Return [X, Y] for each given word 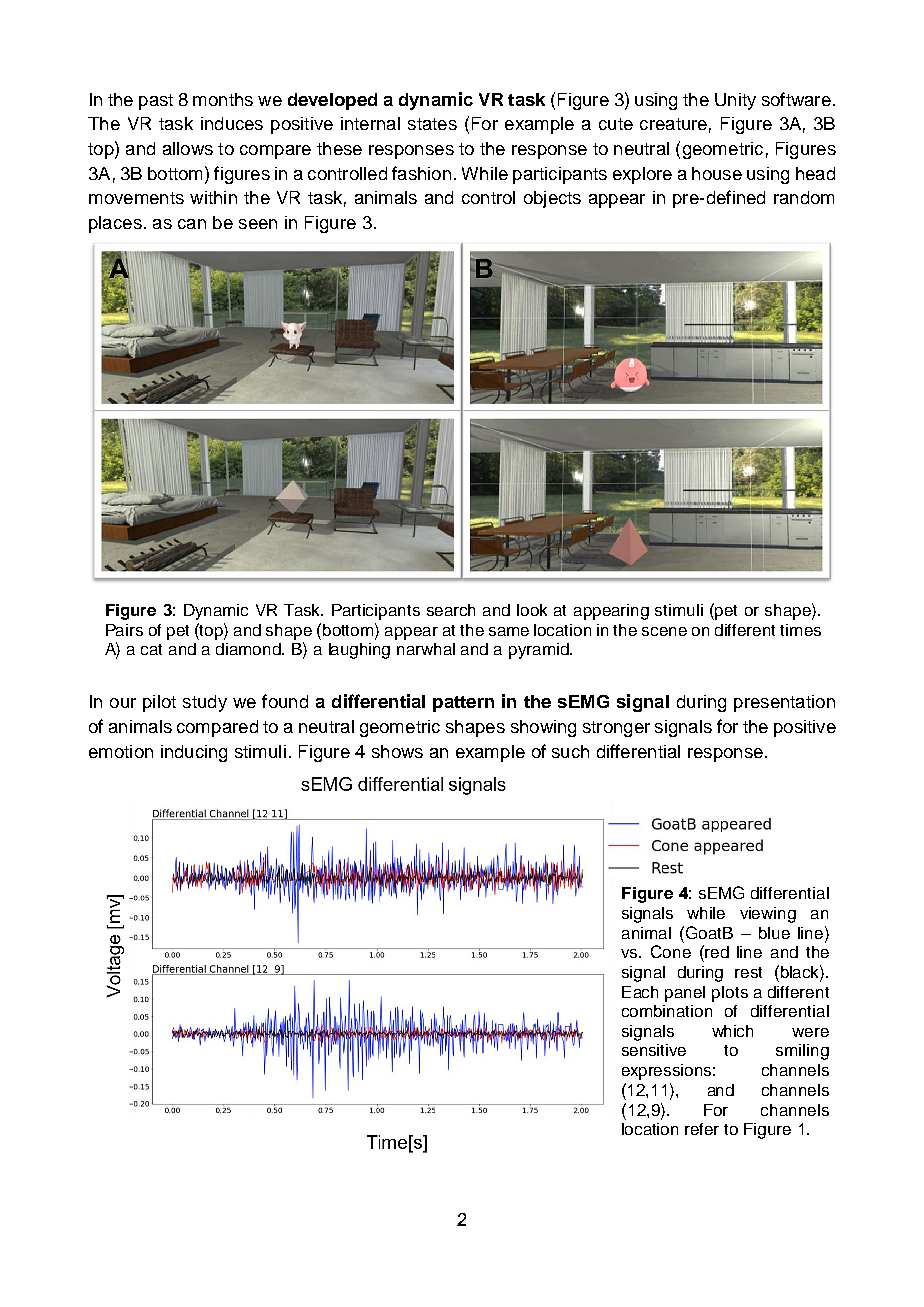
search [451, 610]
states [432, 124]
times [800, 630]
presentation [784, 703]
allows [188, 148]
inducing [194, 753]
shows [397, 751]
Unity [735, 101]
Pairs [124, 630]
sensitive [654, 1050]
